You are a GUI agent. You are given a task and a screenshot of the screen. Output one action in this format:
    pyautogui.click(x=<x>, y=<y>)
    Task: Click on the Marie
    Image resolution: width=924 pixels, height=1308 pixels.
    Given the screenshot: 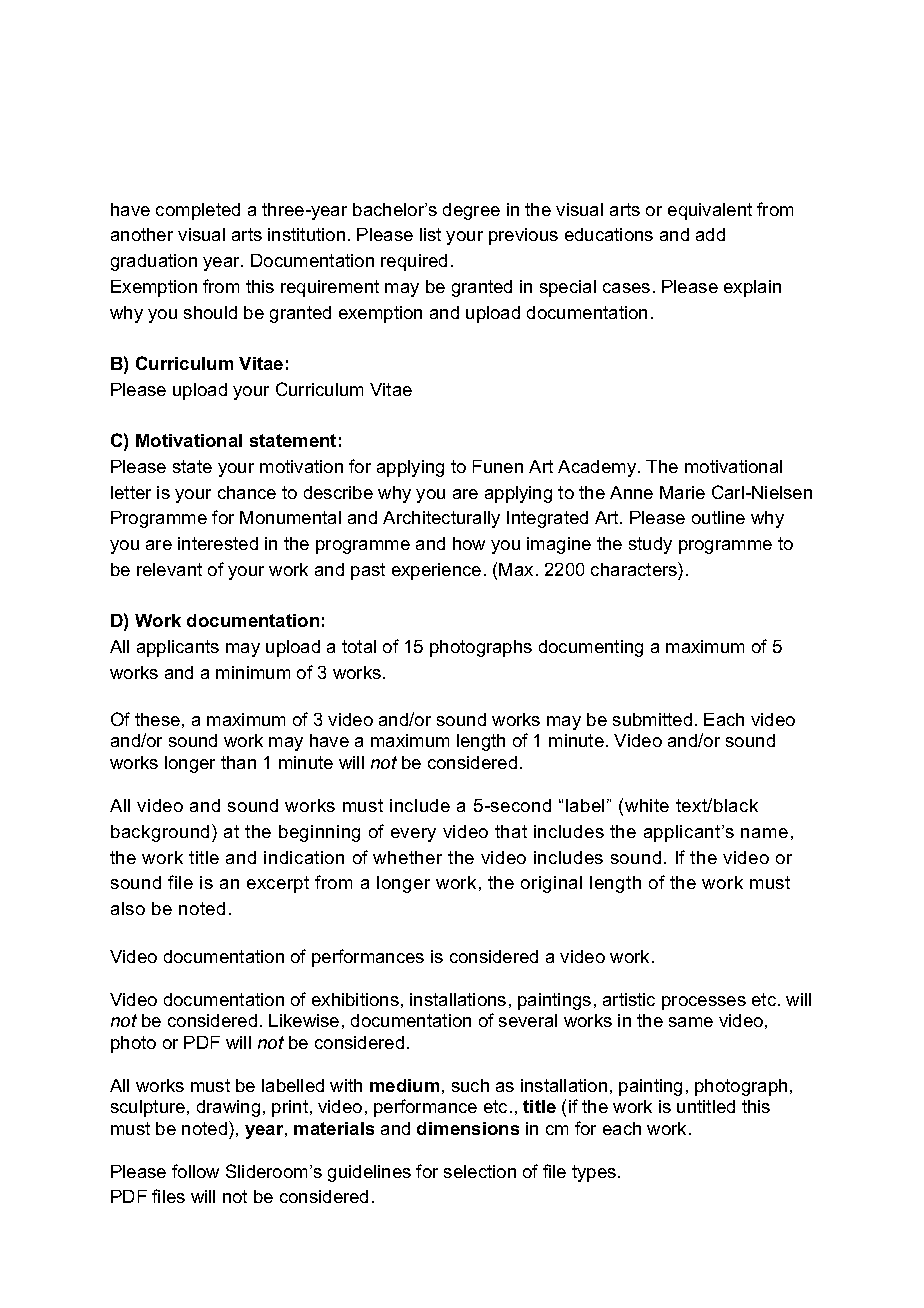 What is the action you would take?
    pyautogui.click(x=682, y=492)
